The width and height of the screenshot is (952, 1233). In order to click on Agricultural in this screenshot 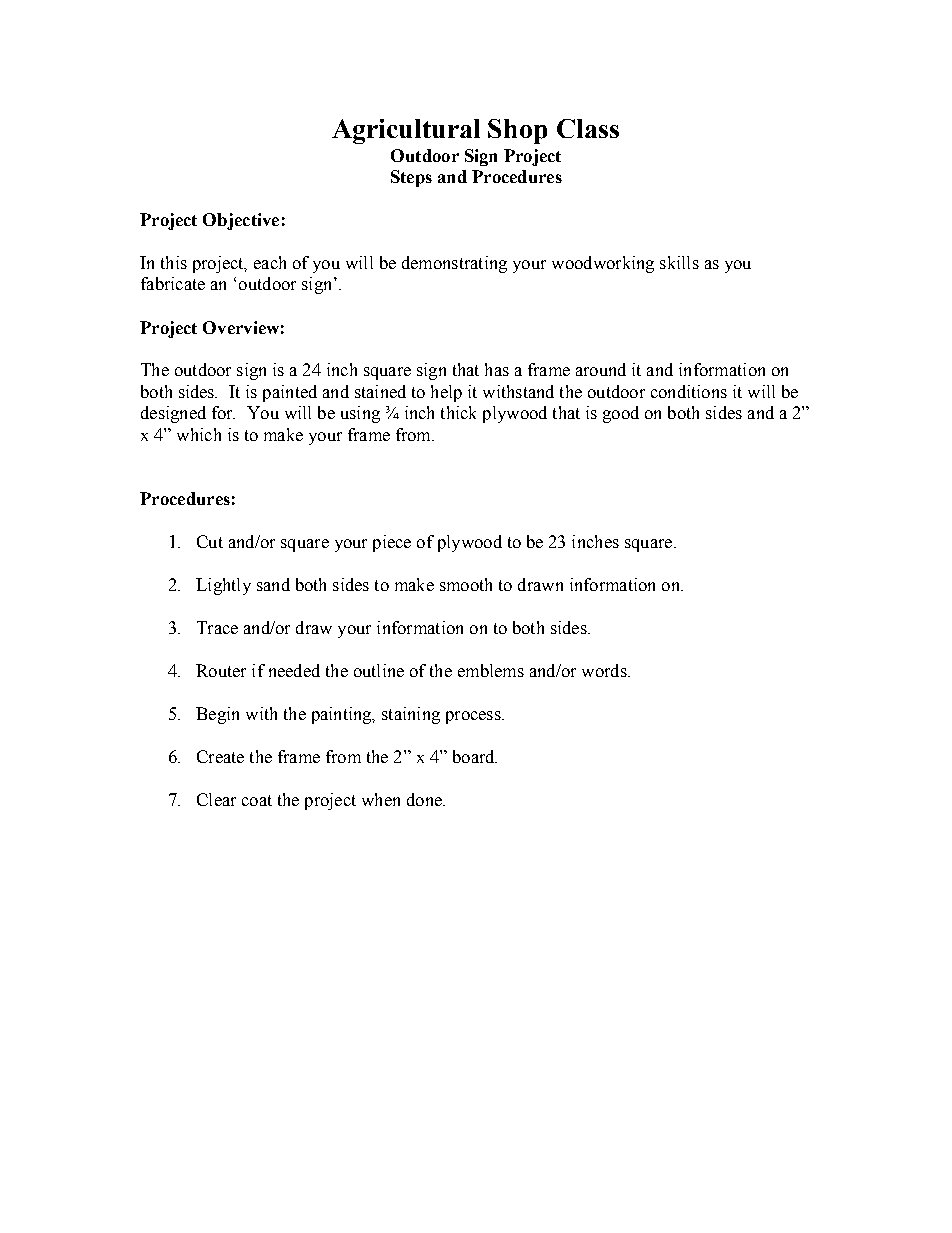, I will do `click(406, 131)`.
